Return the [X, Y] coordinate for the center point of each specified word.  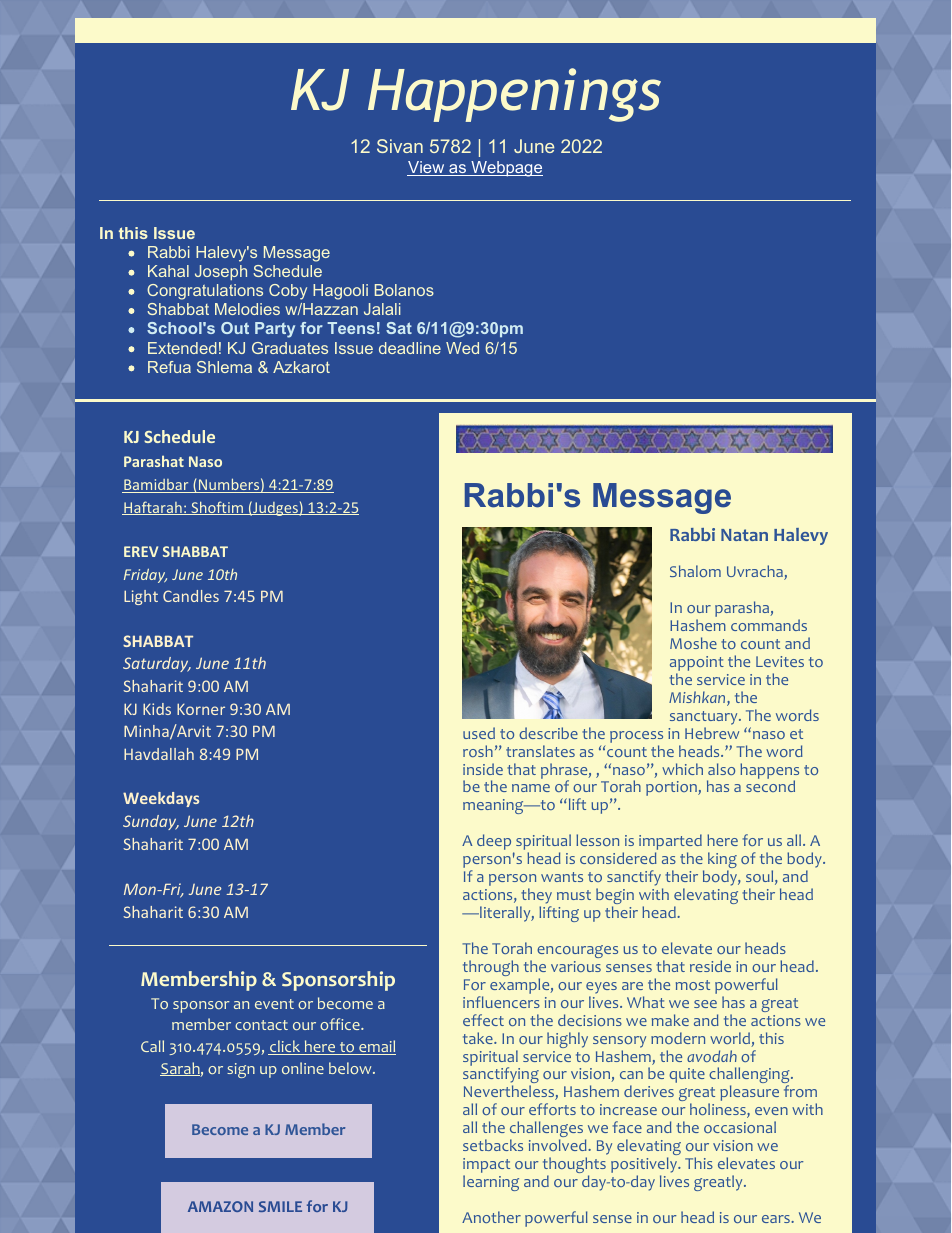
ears [777, 1219]
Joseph [221, 272]
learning [491, 1183]
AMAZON [220, 1206]
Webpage [506, 169]
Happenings [514, 95]
